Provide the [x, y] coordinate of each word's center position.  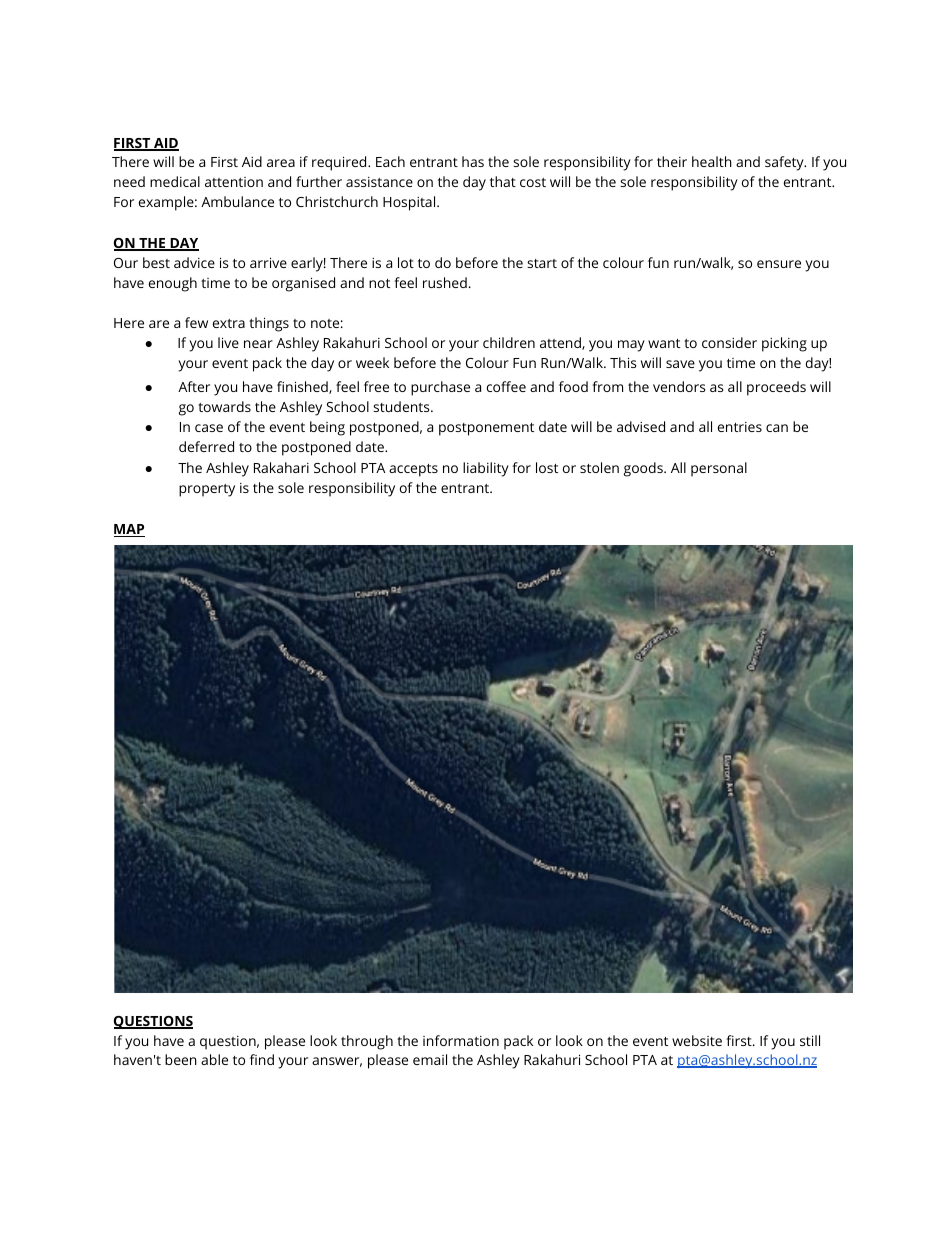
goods [644, 469]
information [461, 1040]
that [503, 181]
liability [486, 469]
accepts [413, 470]
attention [234, 182]
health [712, 161]
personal [719, 469]
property [207, 490]
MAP [129, 530]
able [214, 1059]
